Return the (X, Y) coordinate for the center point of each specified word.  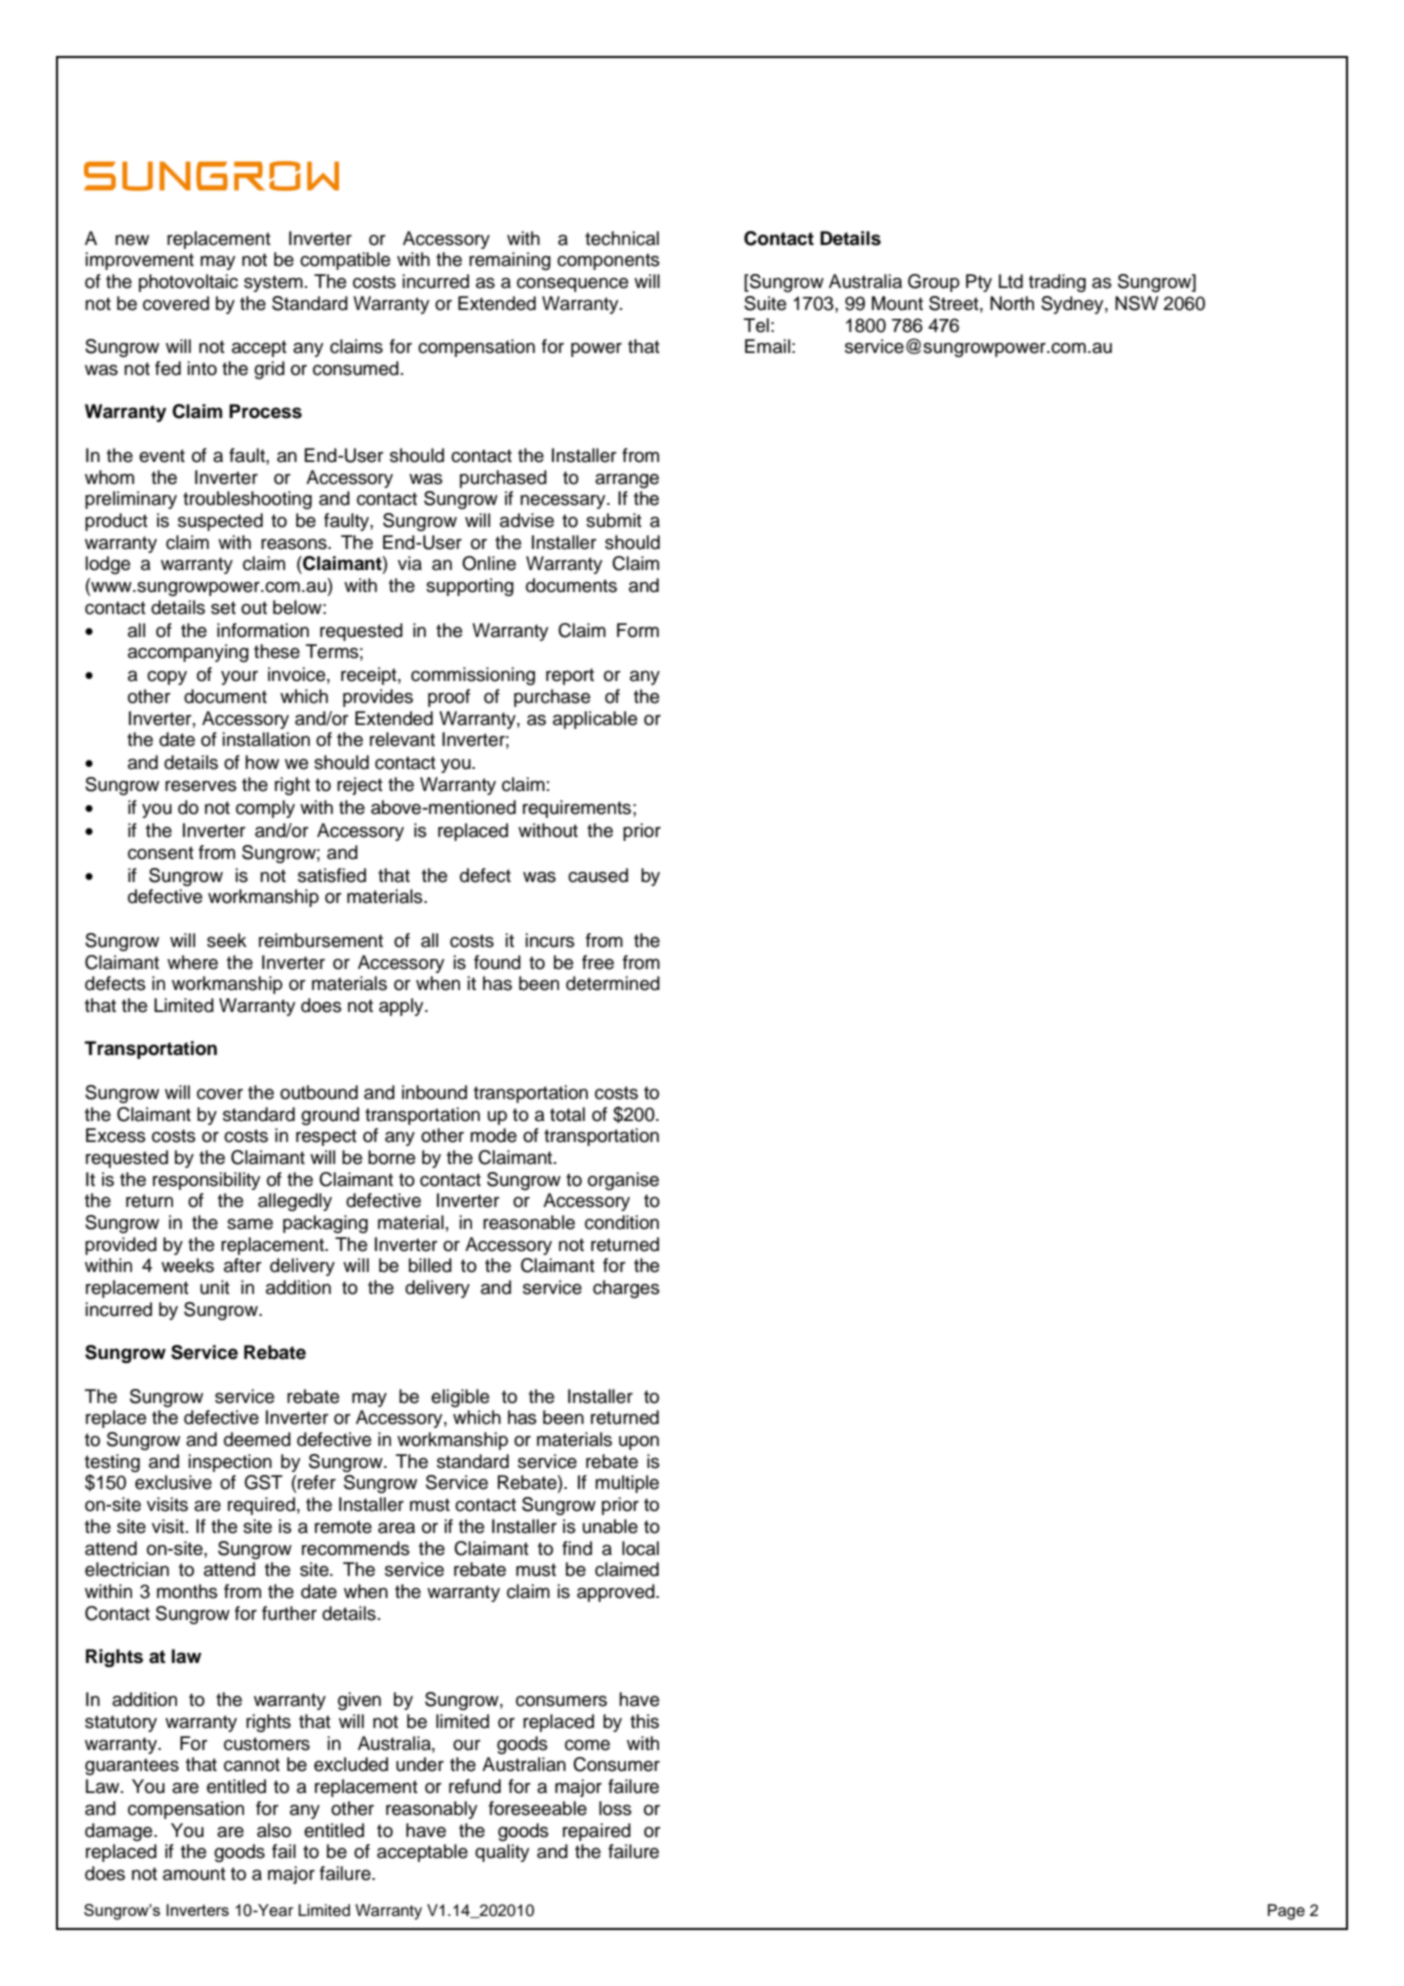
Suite (765, 303)
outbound (319, 1092)
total (567, 1114)
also (274, 1830)
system (273, 283)
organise (623, 1181)
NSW (1136, 303)
